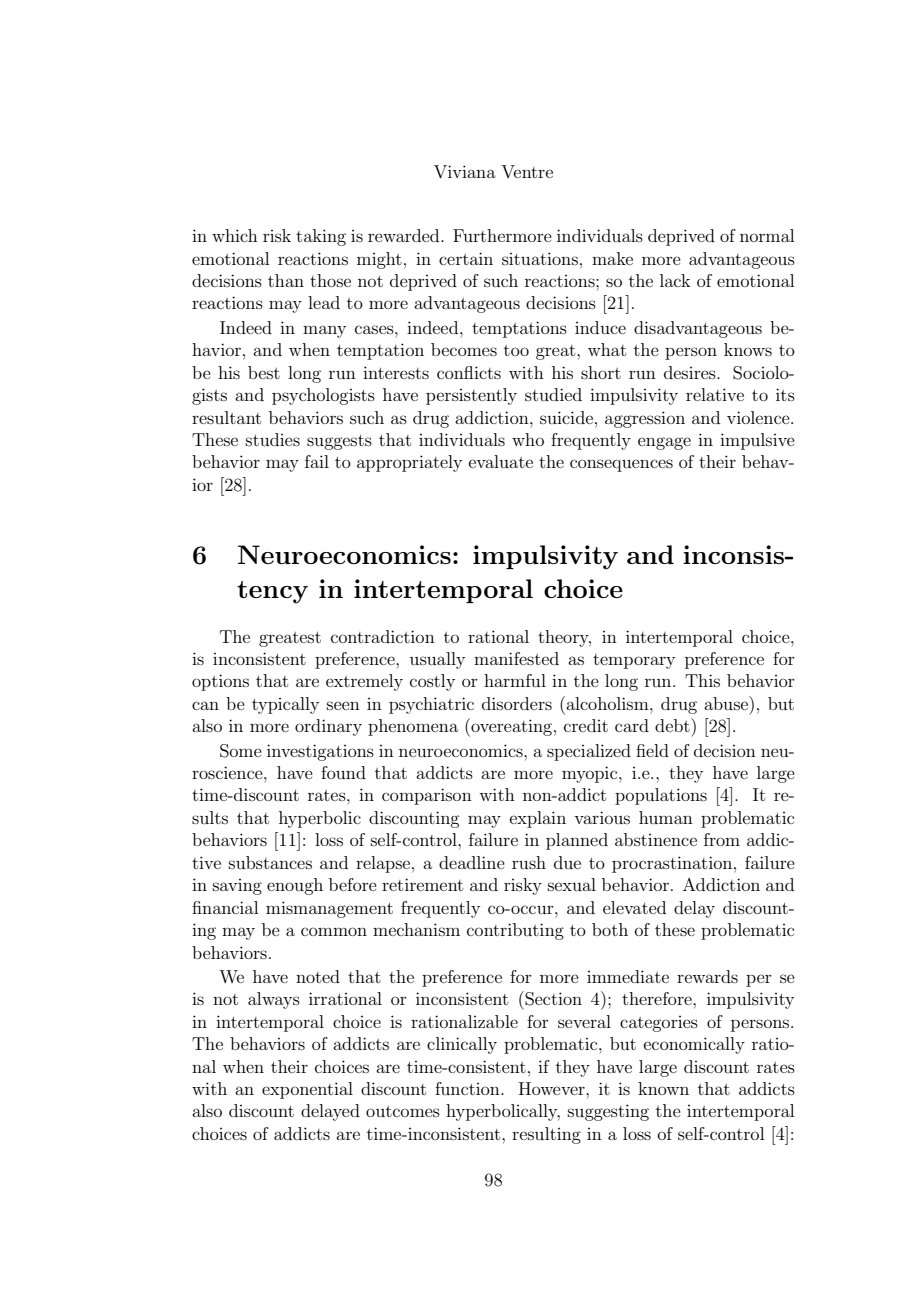 The height and width of the screenshot is (1308, 924). What do you see at coordinates (757, 441) in the screenshot?
I see `impulsive` at bounding box center [757, 441].
